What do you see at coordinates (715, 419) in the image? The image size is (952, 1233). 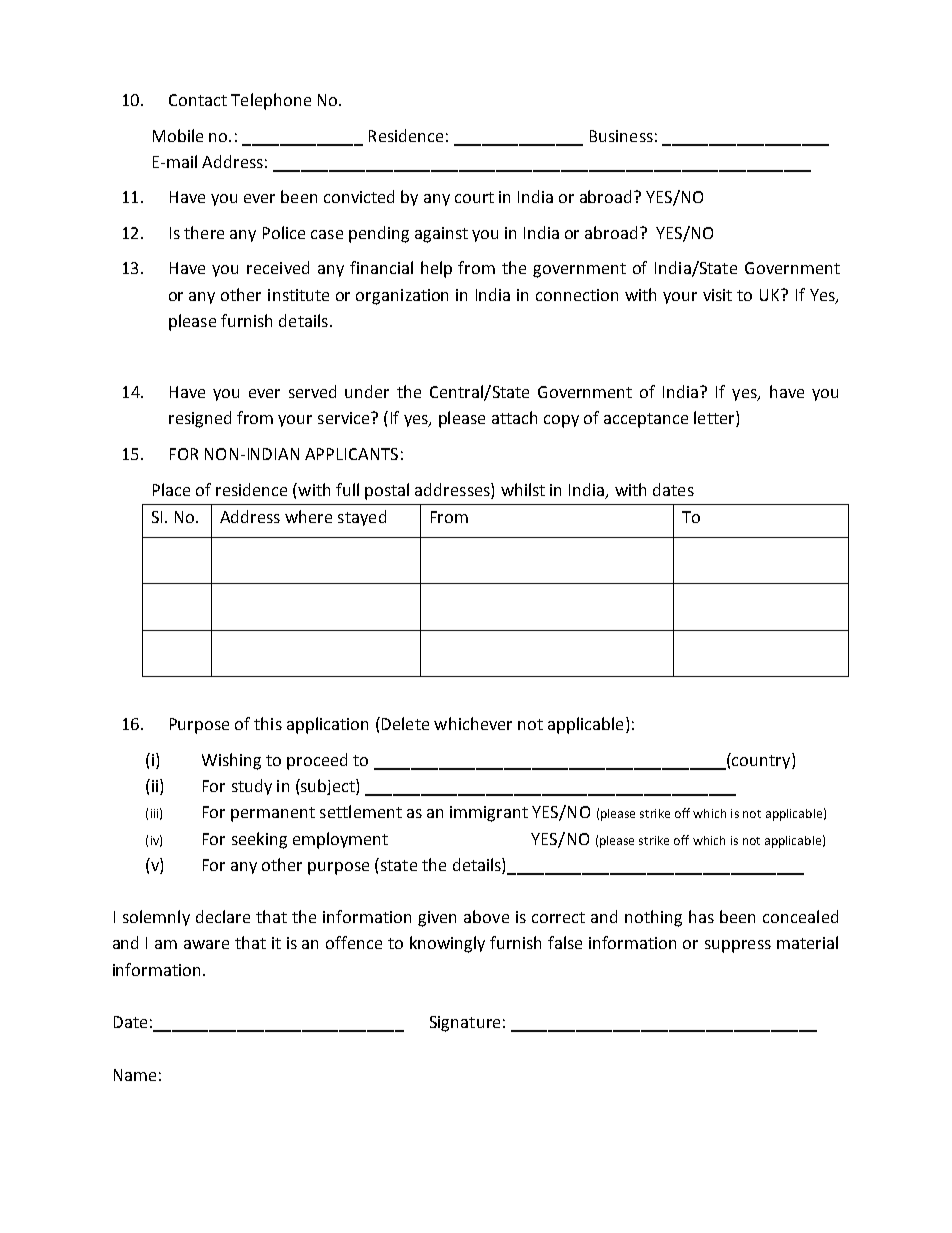 I see `letter` at bounding box center [715, 419].
